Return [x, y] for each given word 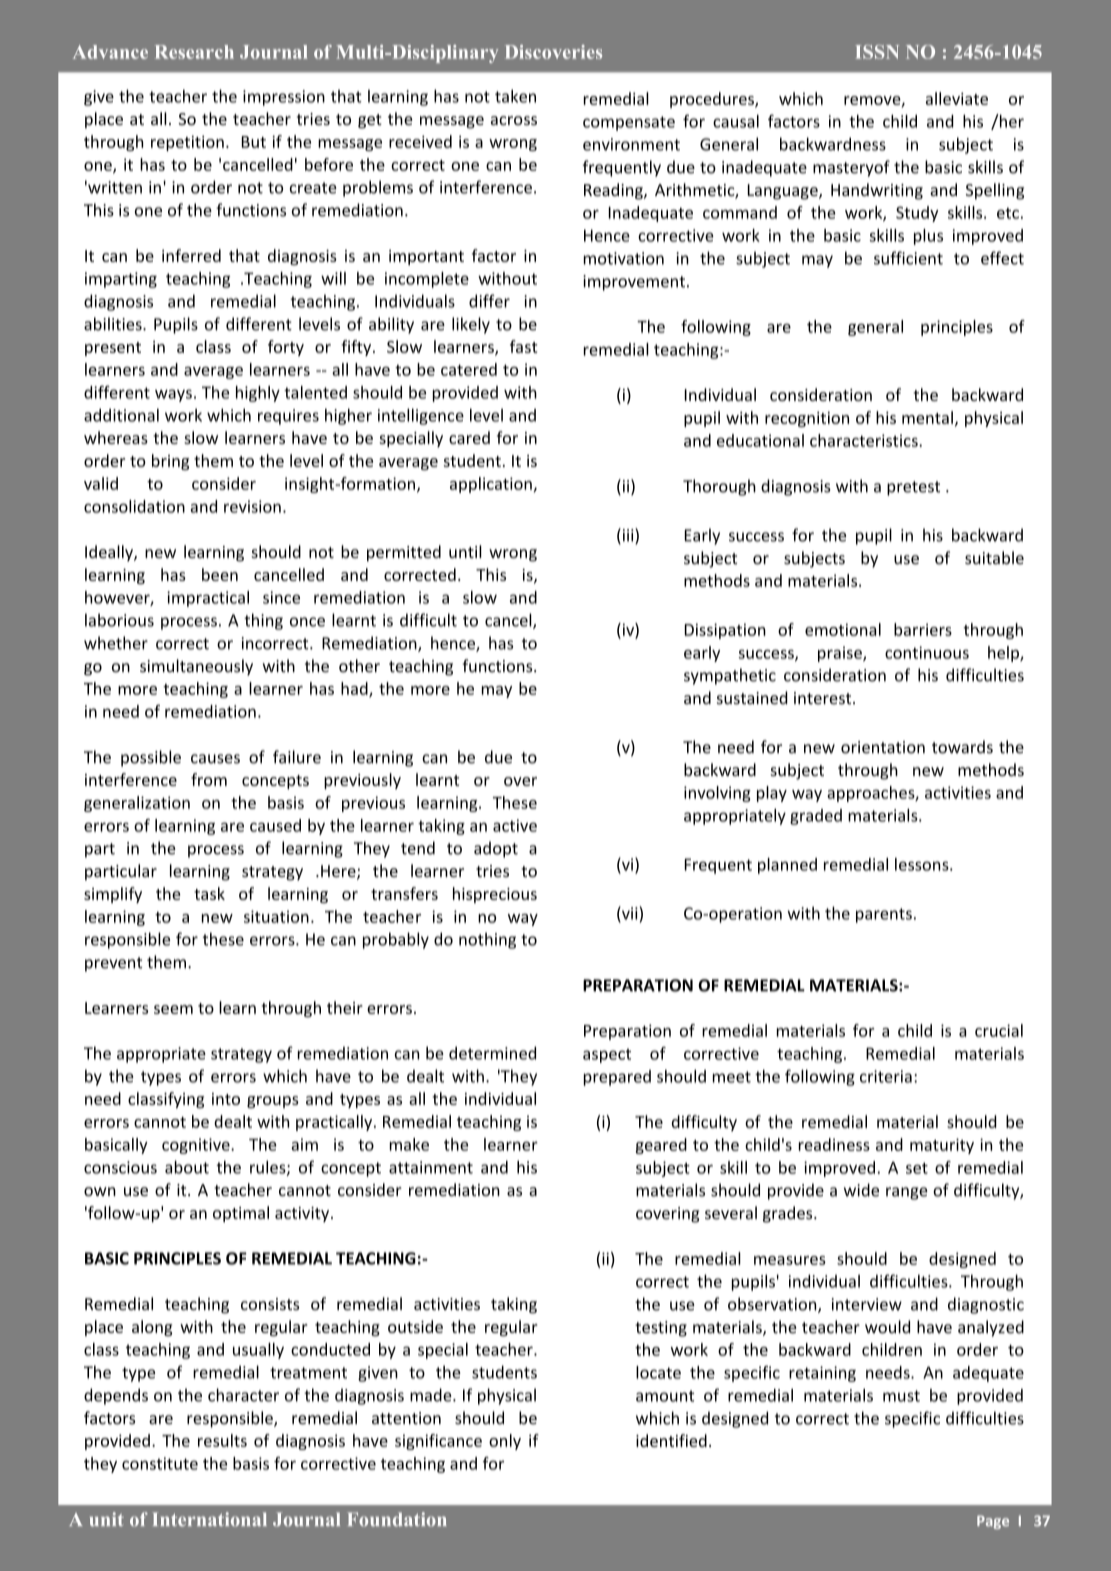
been [220, 574]
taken [515, 96]
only [505, 1442]
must [901, 1396]
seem [173, 1009]
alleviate [957, 98]
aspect [607, 1055]
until [465, 551]
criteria [886, 1076]
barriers [923, 629]
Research [194, 52]
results [222, 1440]
